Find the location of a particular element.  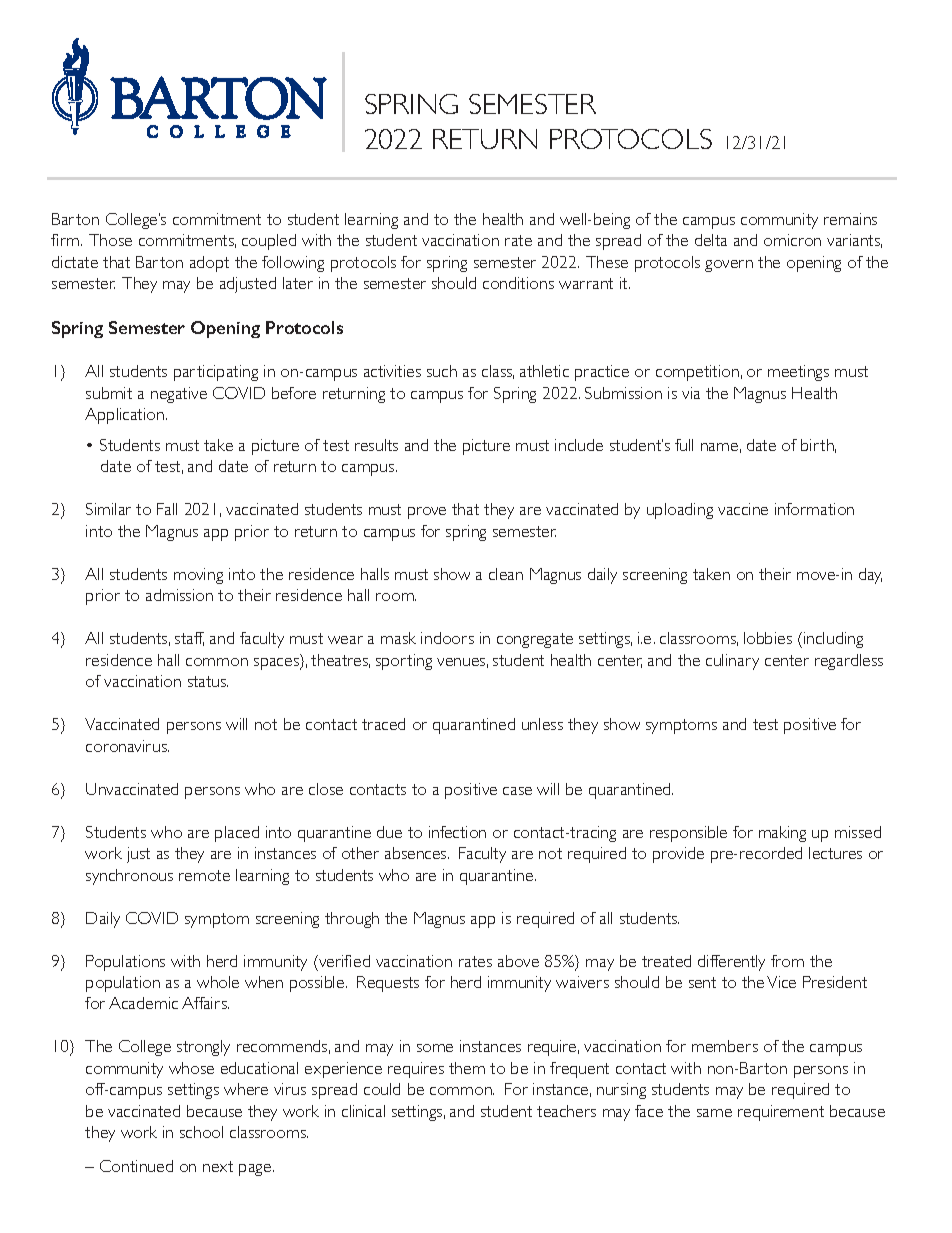

vaccine is located at coordinates (743, 509).
